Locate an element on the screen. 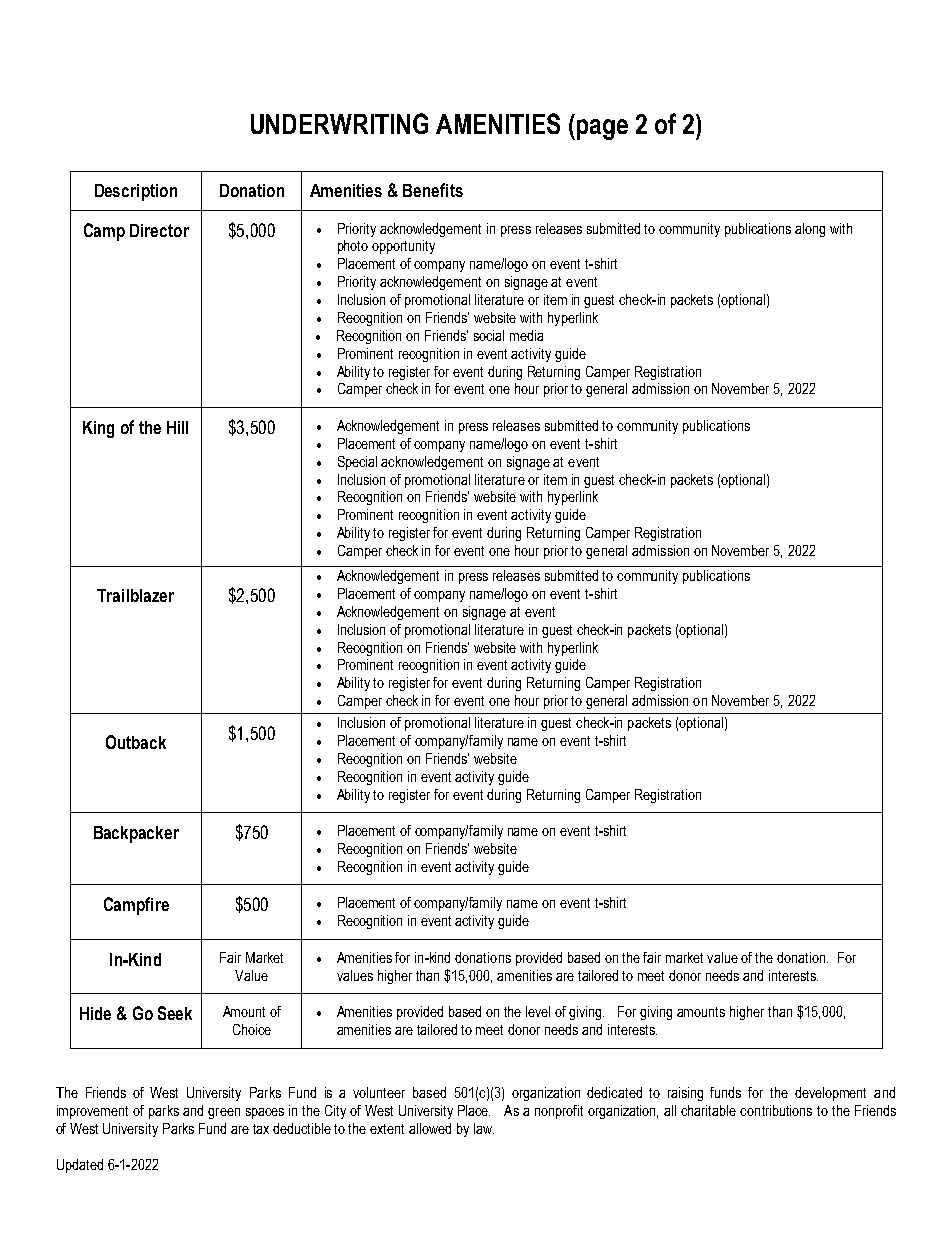 This screenshot has height=1233, width=952. media is located at coordinates (526, 335).
